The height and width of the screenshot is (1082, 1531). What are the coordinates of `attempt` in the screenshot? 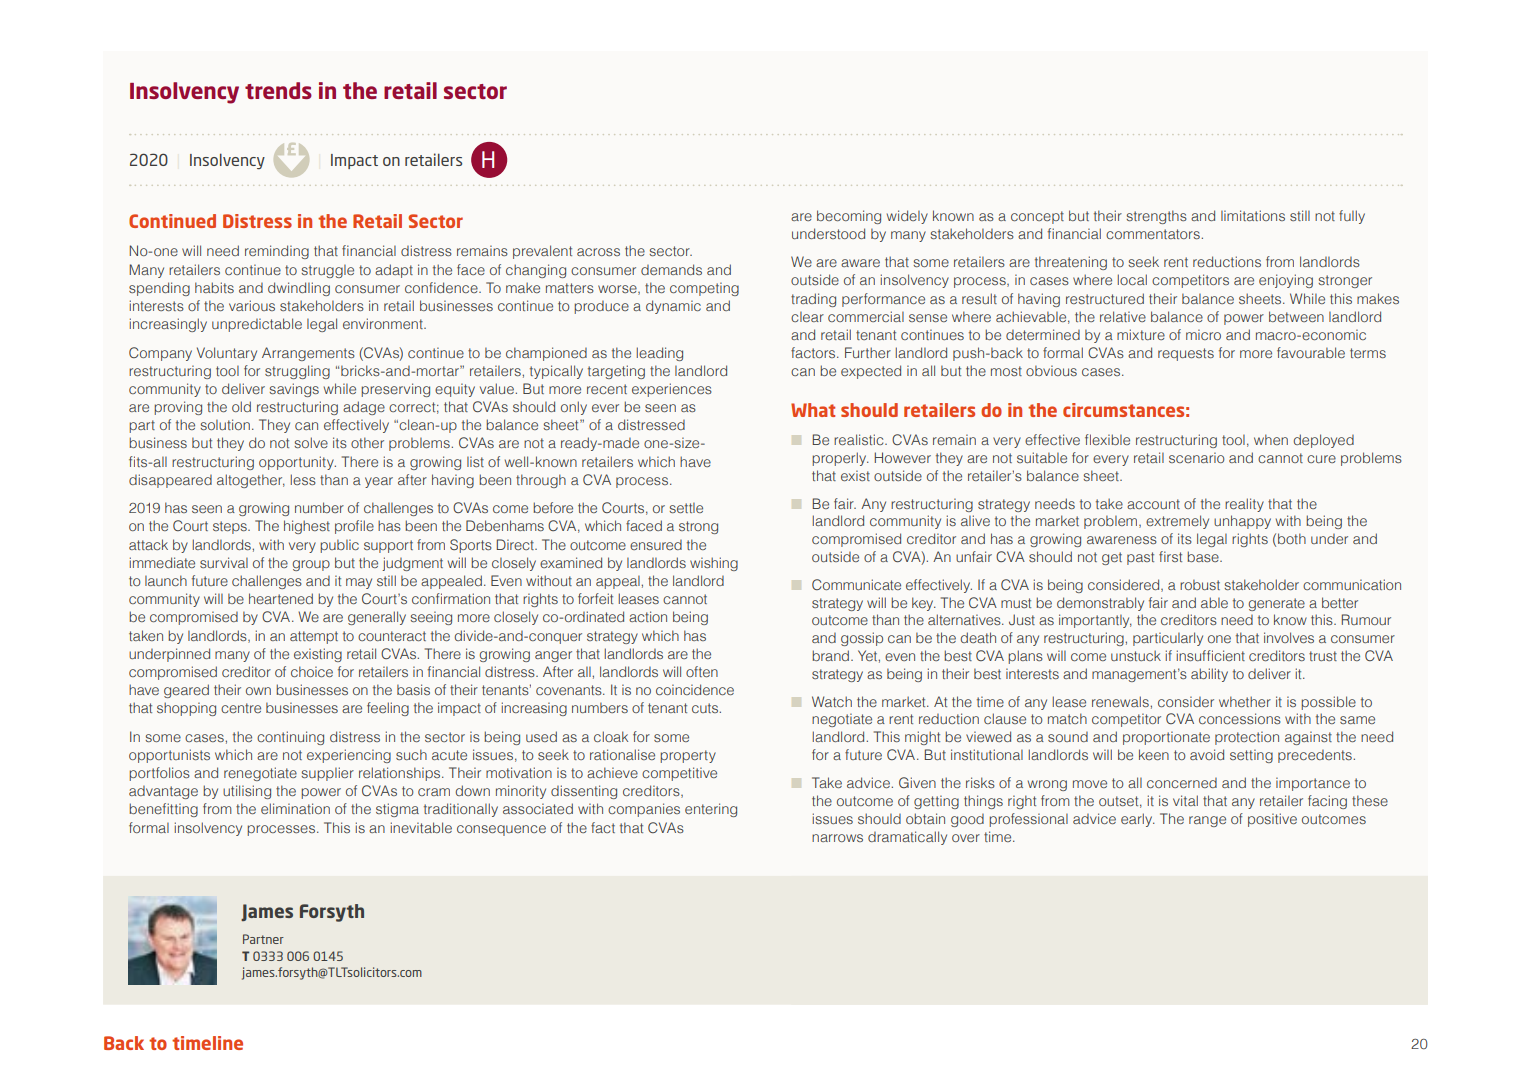 It's located at (314, 637).
